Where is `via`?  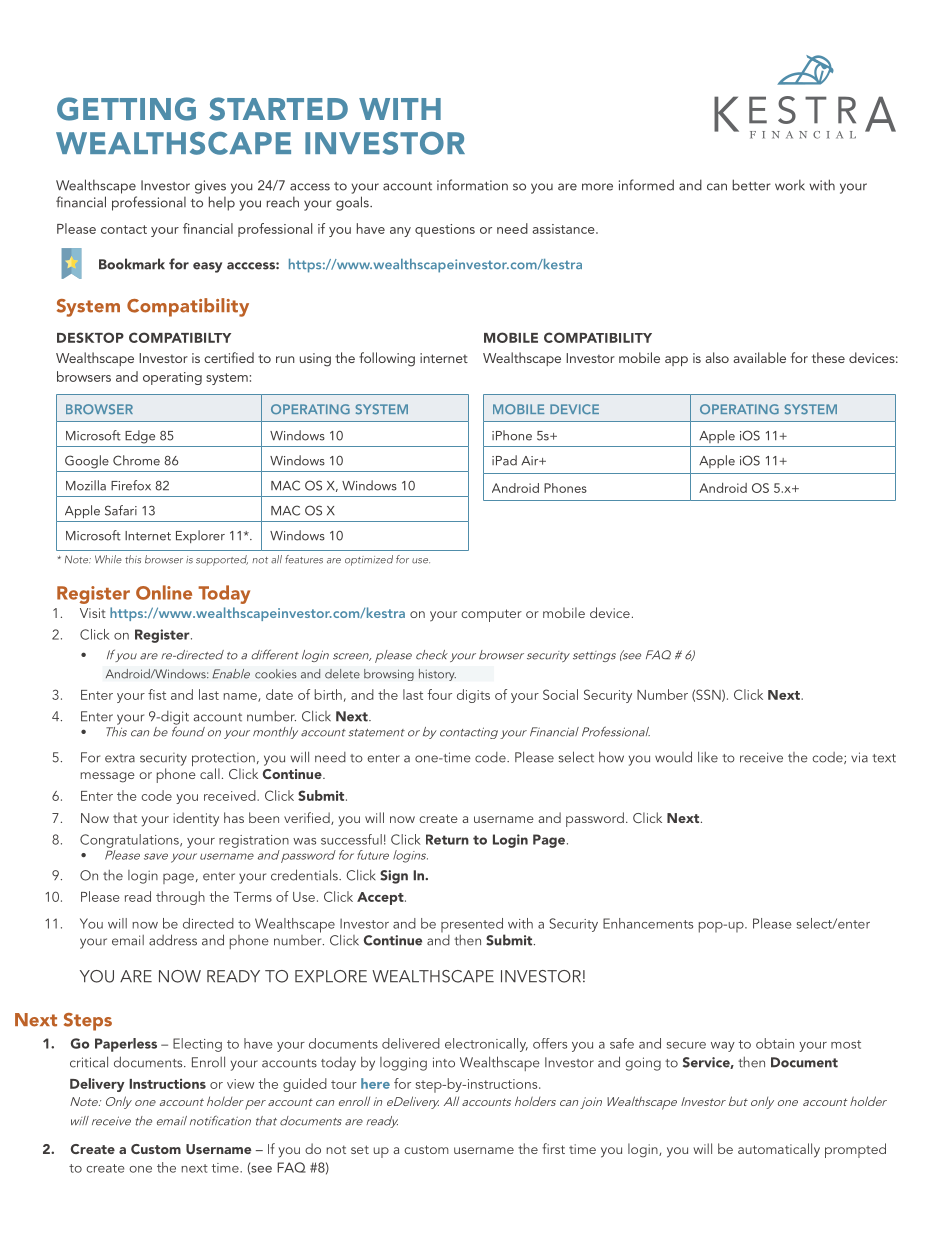
via is located at coordinates (859, 757).
